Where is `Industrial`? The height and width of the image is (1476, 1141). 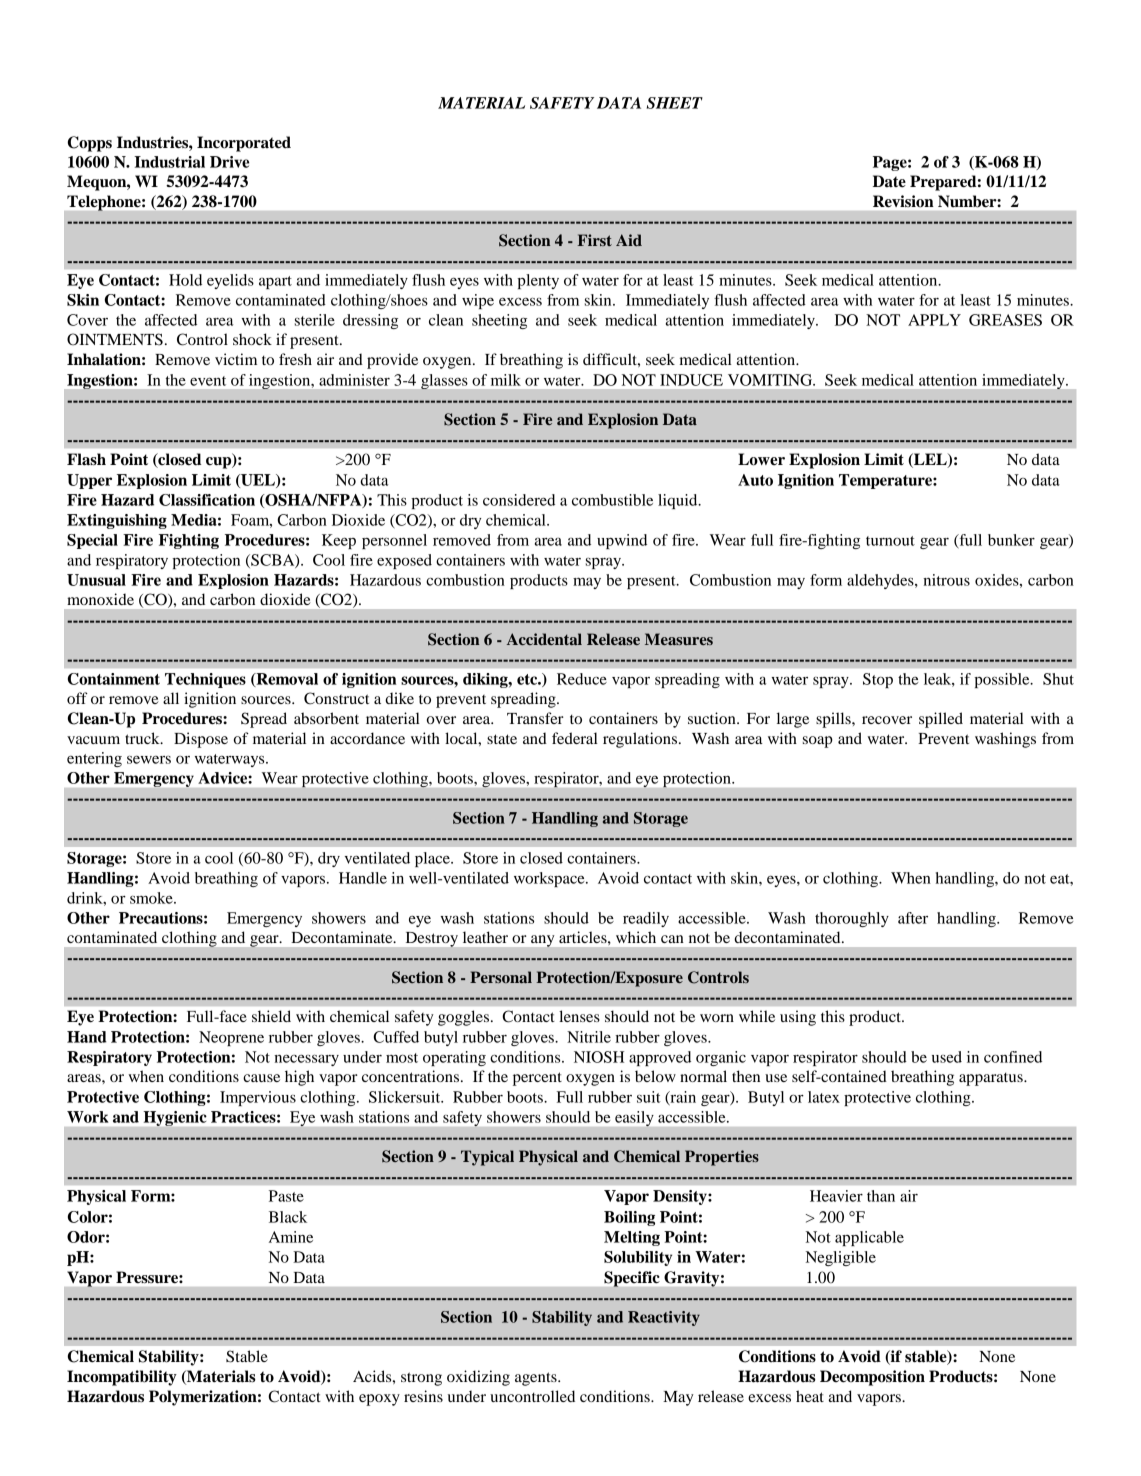
Industrial is located at coordinates (169, 162).
